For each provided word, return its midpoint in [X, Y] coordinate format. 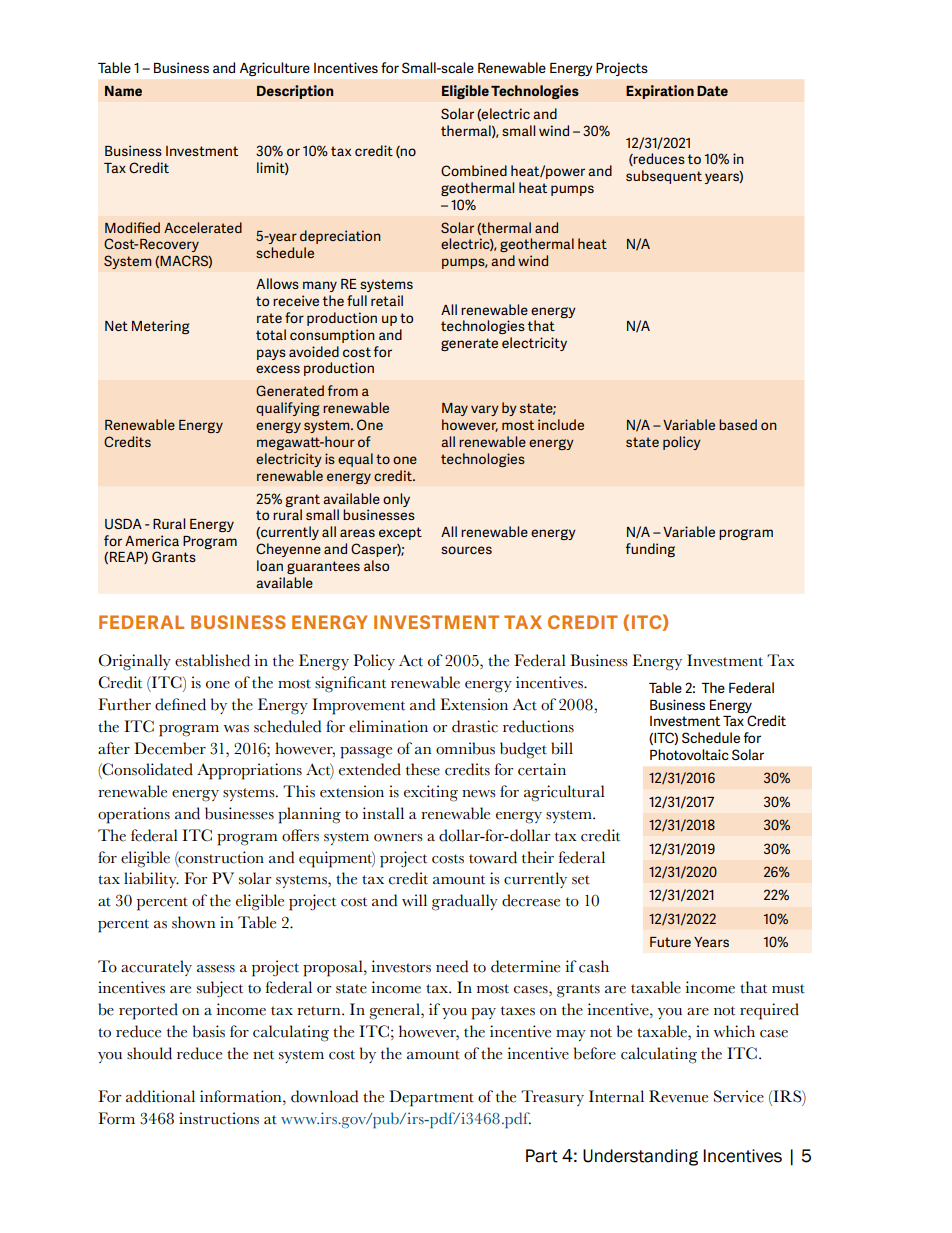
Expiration [660, 92]
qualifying [287, 409]
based [738, 424]
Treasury [552, 1098]
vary [485, 410]
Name [123, 91]
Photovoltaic [689, 754]
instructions [219, 1118]
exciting [431, 793]
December [170, 748]
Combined [474, 170]
